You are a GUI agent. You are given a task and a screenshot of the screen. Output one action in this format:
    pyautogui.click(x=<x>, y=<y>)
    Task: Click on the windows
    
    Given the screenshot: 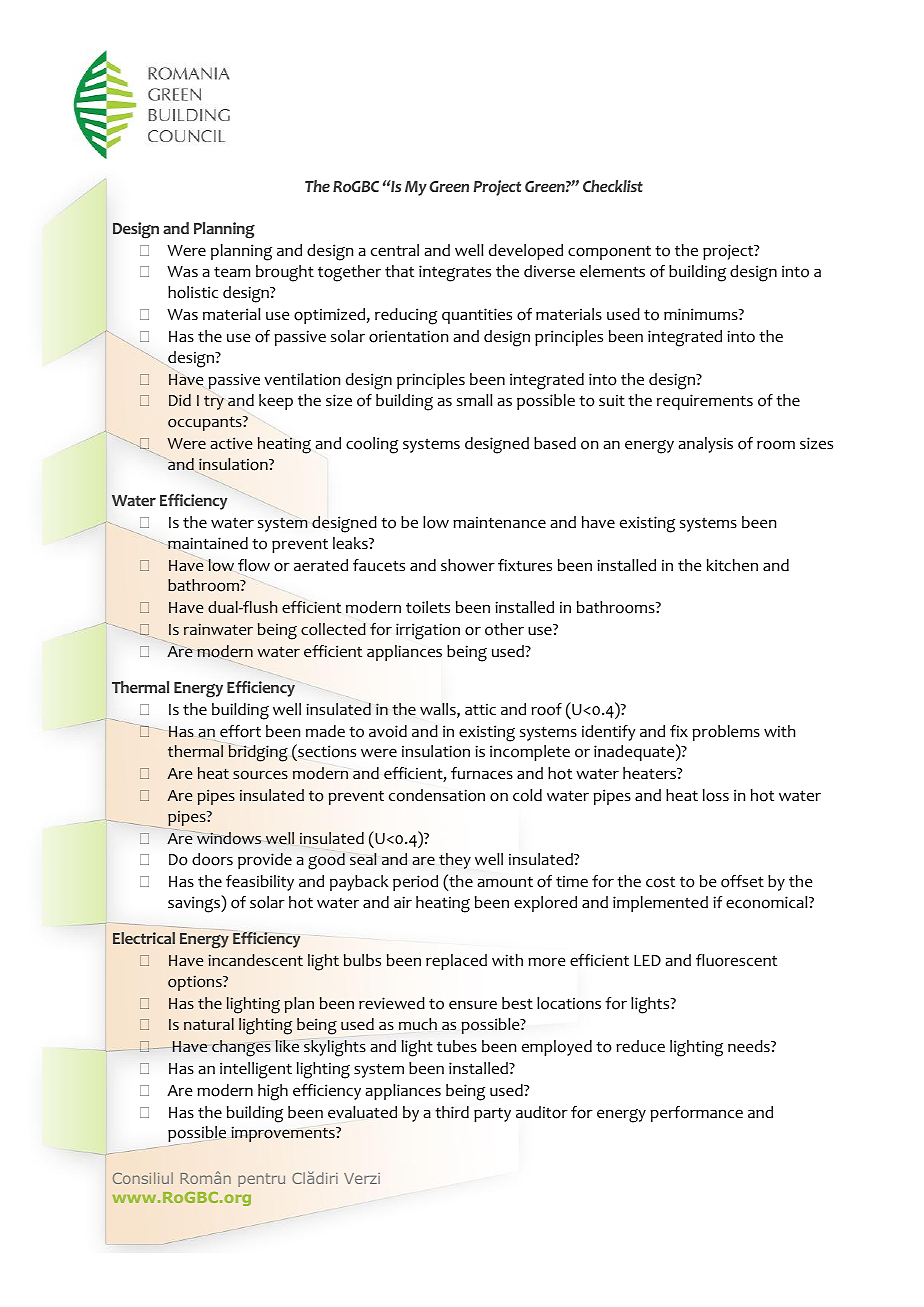 What is the action you would take?
    pyautogui.click(x=229, y=838)
